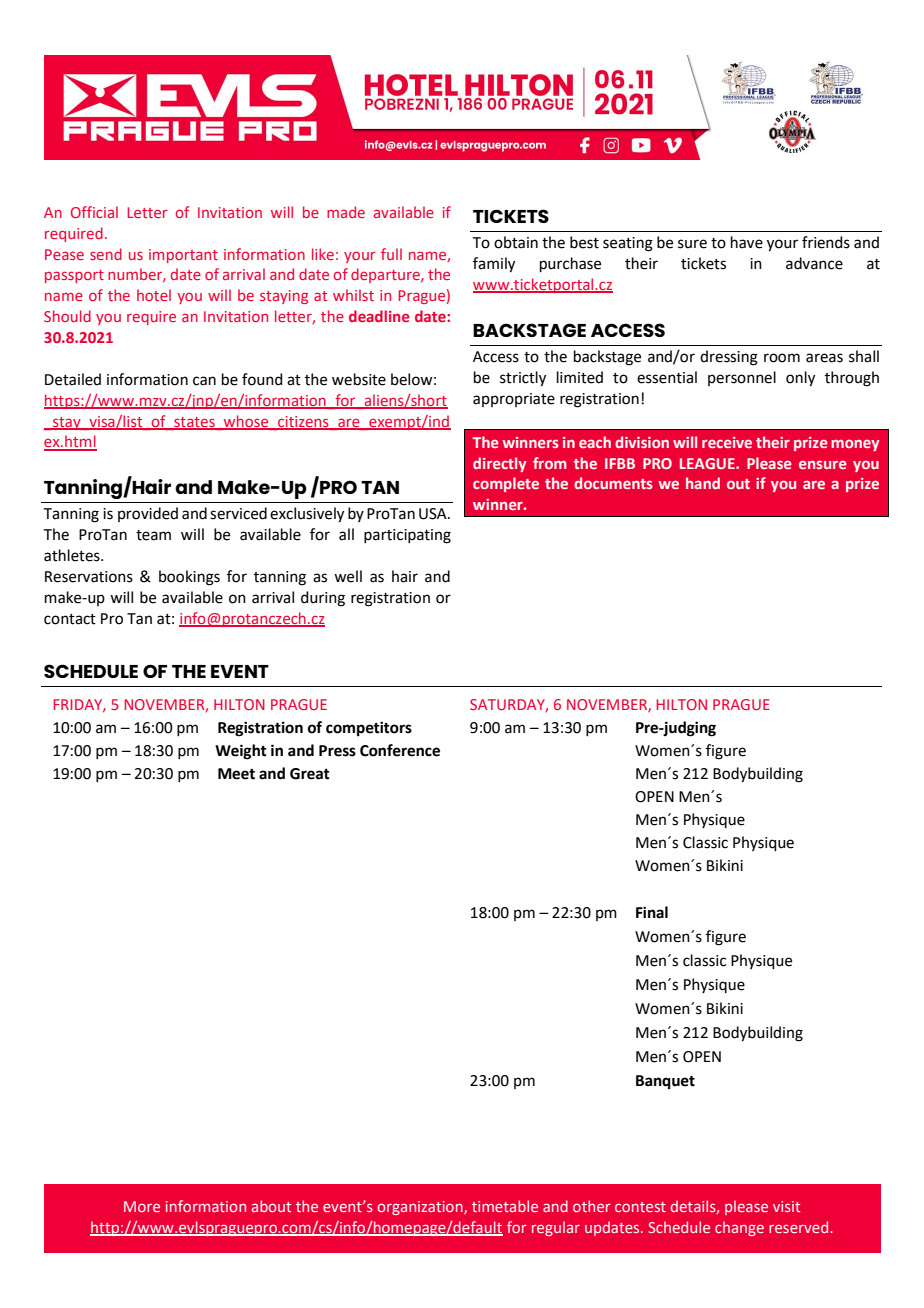 The width and height of the page is (924, 1308). Describe the element at coordinates (652, 912) in the page. I see `Final` at that location.
